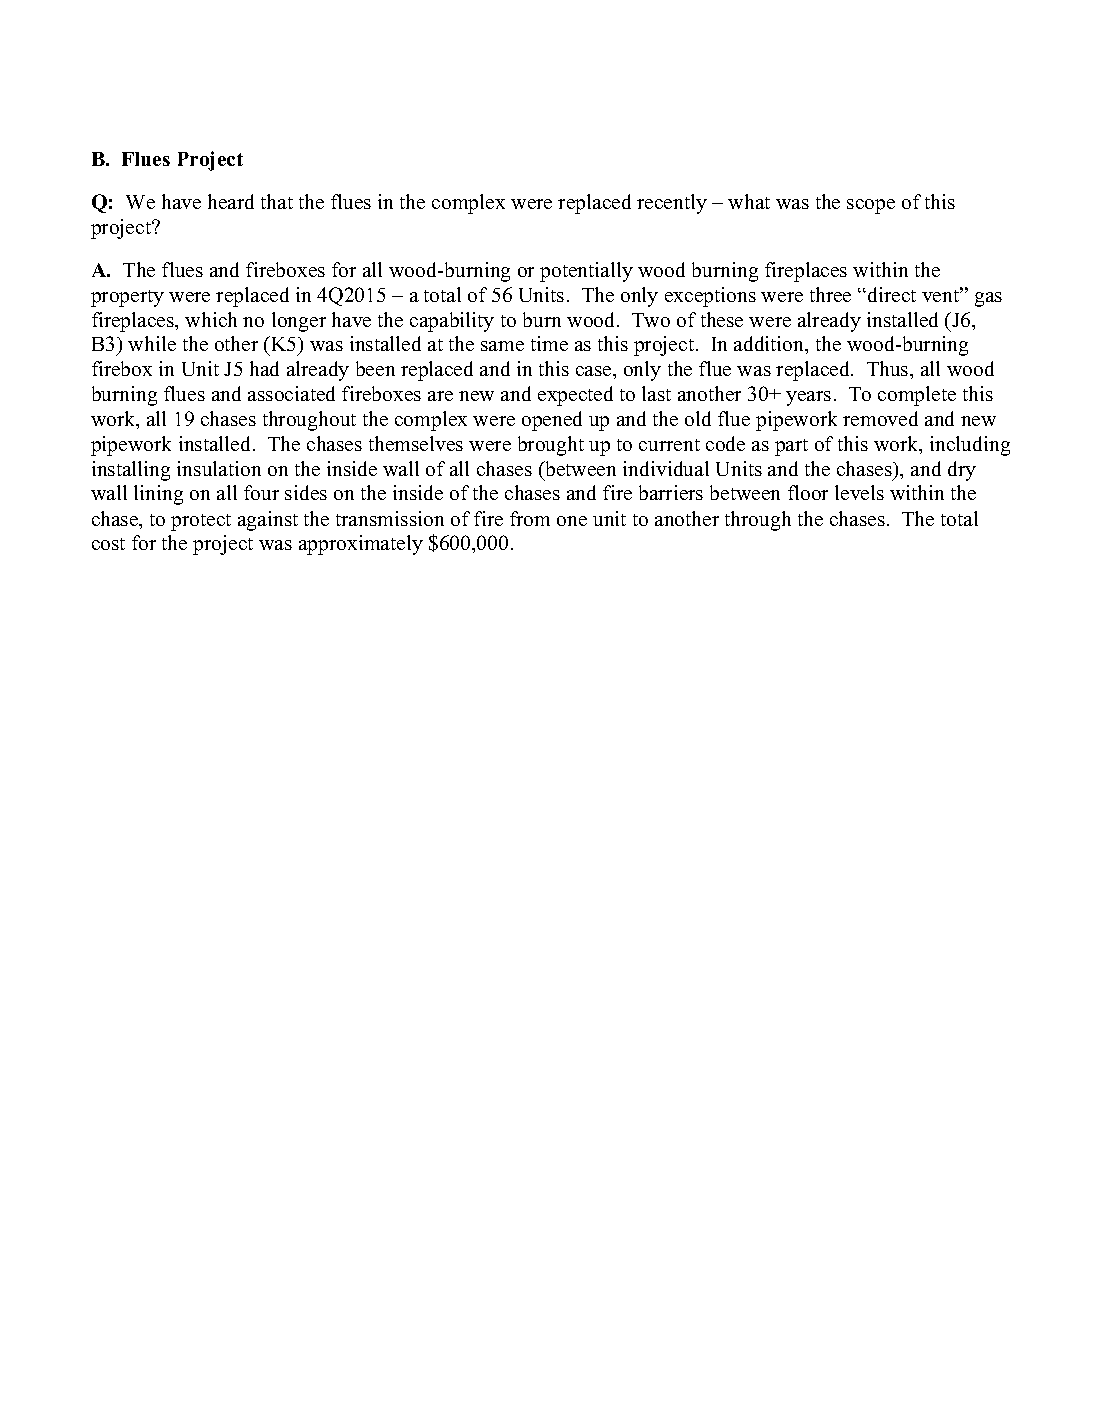 Image resolution: width=1102 pixels, height=1427 pixels. What do you see at coordinates (231, 201) in the screenshot?
I see `heard` at bounding box center [231, 201].
